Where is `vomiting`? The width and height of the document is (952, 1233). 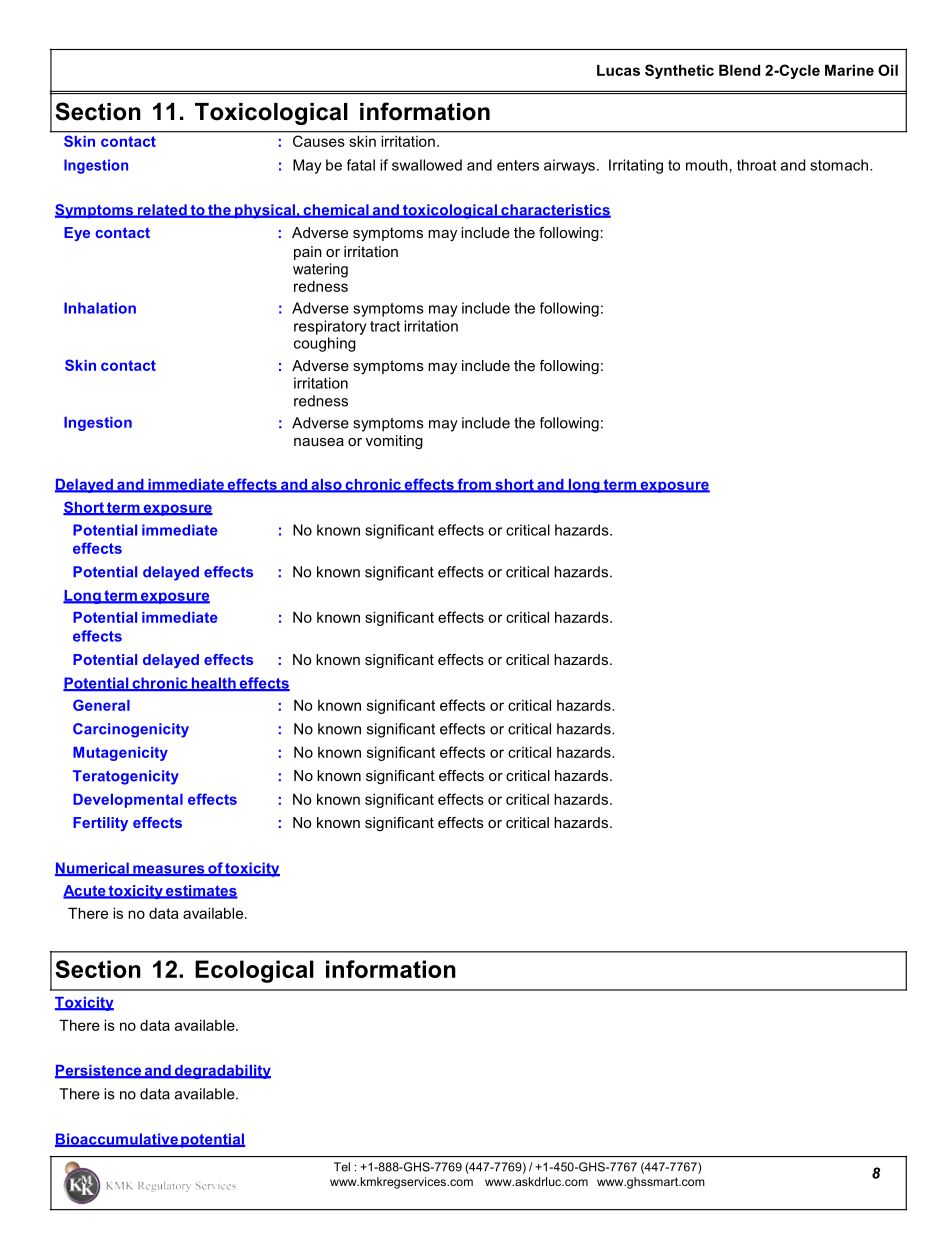
vomiting is located at coordinates (394, 442).
